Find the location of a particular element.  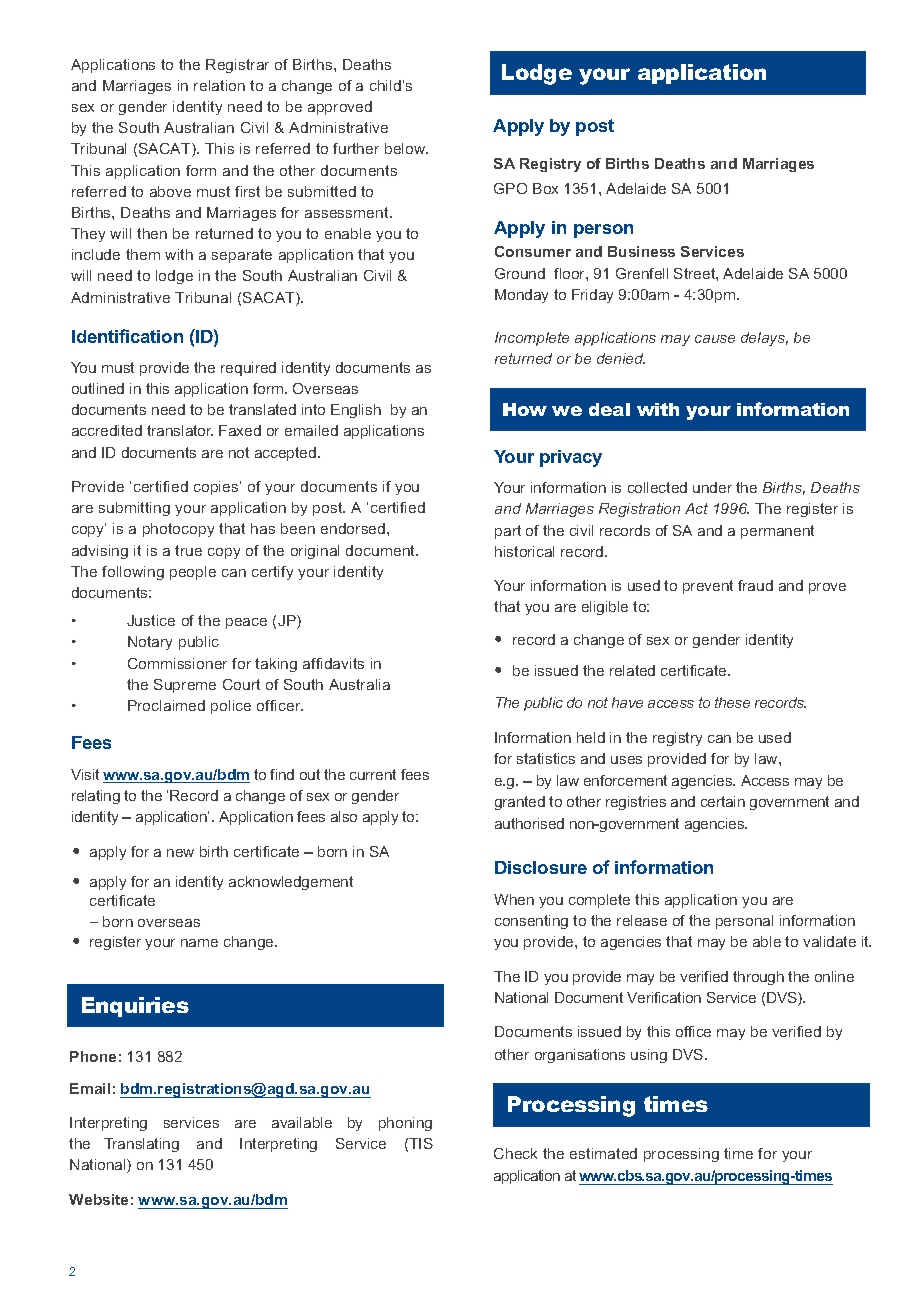

below is located at coordinates (406, 148).
